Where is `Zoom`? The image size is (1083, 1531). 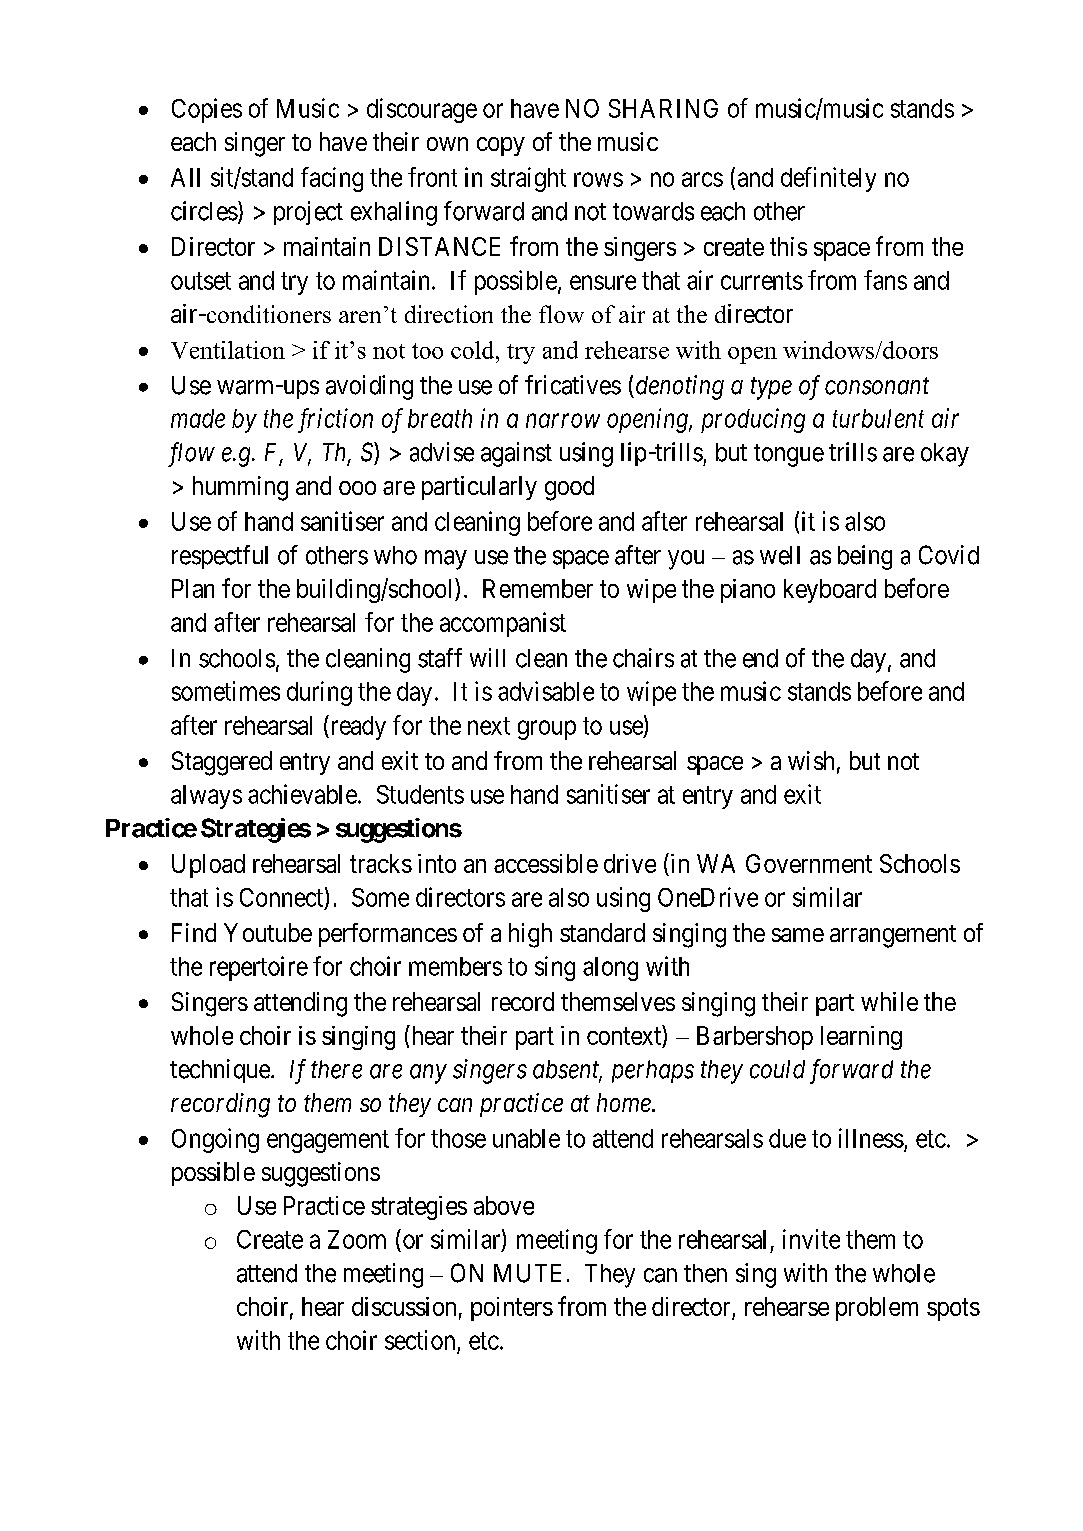
Zoom is located at coordinates (357, 1239).
